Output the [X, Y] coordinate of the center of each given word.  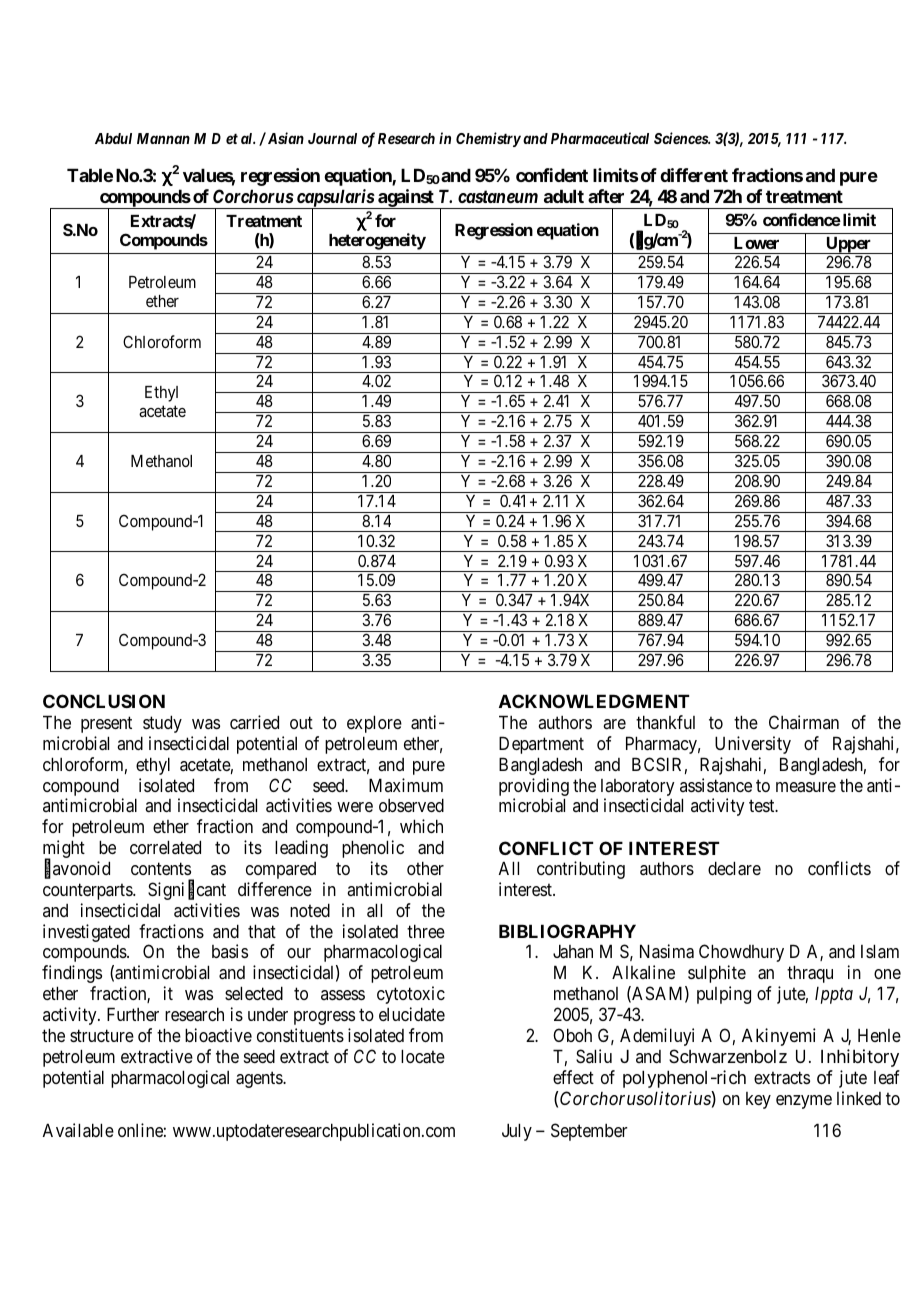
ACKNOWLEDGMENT [594, 701]
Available [78, 1130]
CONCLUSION [104, 701]
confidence [802, 219]
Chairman [804, 722]
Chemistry [488, 139]
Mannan [163, 138]
